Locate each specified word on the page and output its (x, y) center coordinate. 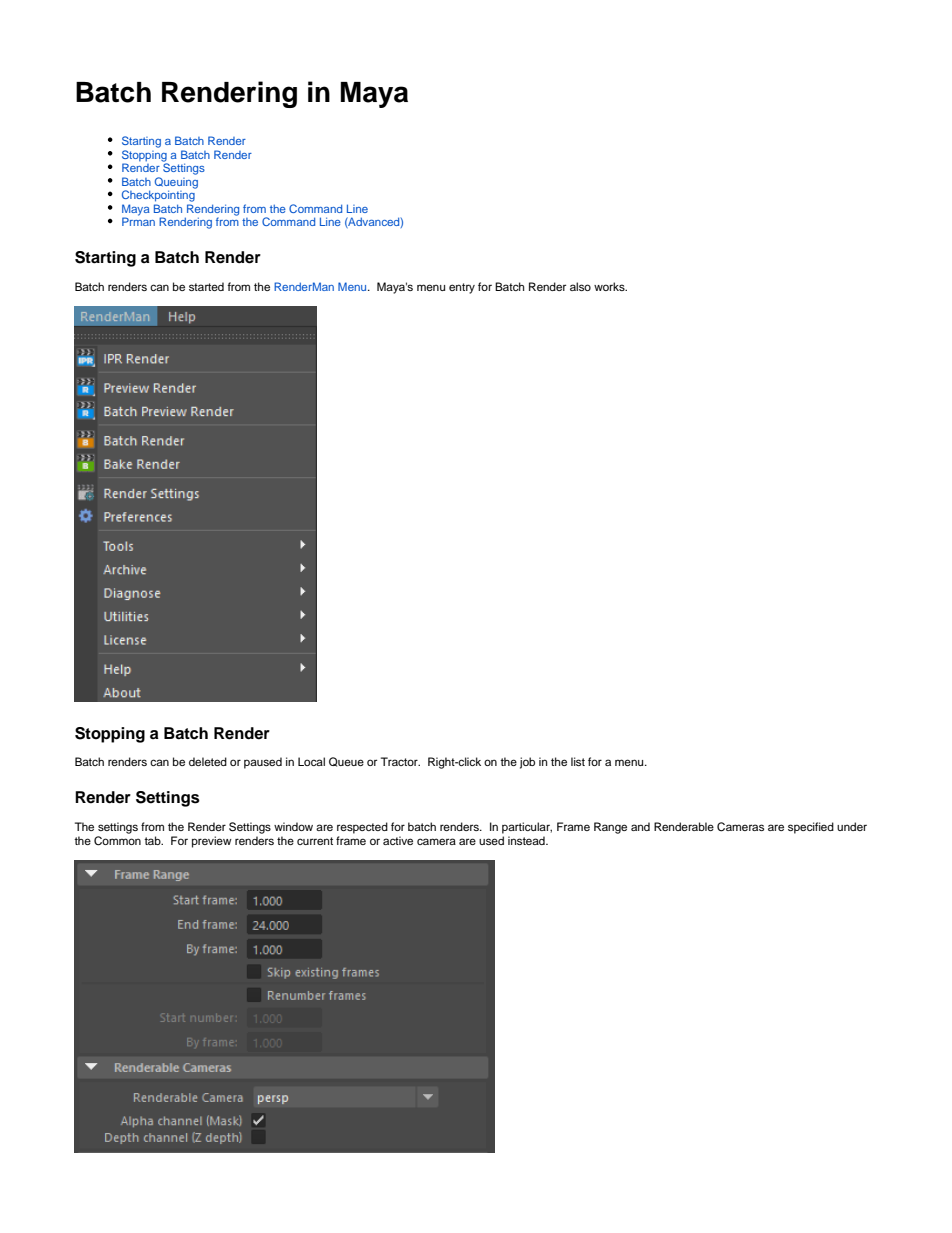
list (578, 761)
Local (311, 761)
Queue (346, 762)
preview (212, 842)
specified (811, 828)
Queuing (176, 184)
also (580, 286)
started (206, 286)
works (610, 286)
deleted (208, 761)
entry (462, 288)
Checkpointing (159, 195)
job (527, 763)
